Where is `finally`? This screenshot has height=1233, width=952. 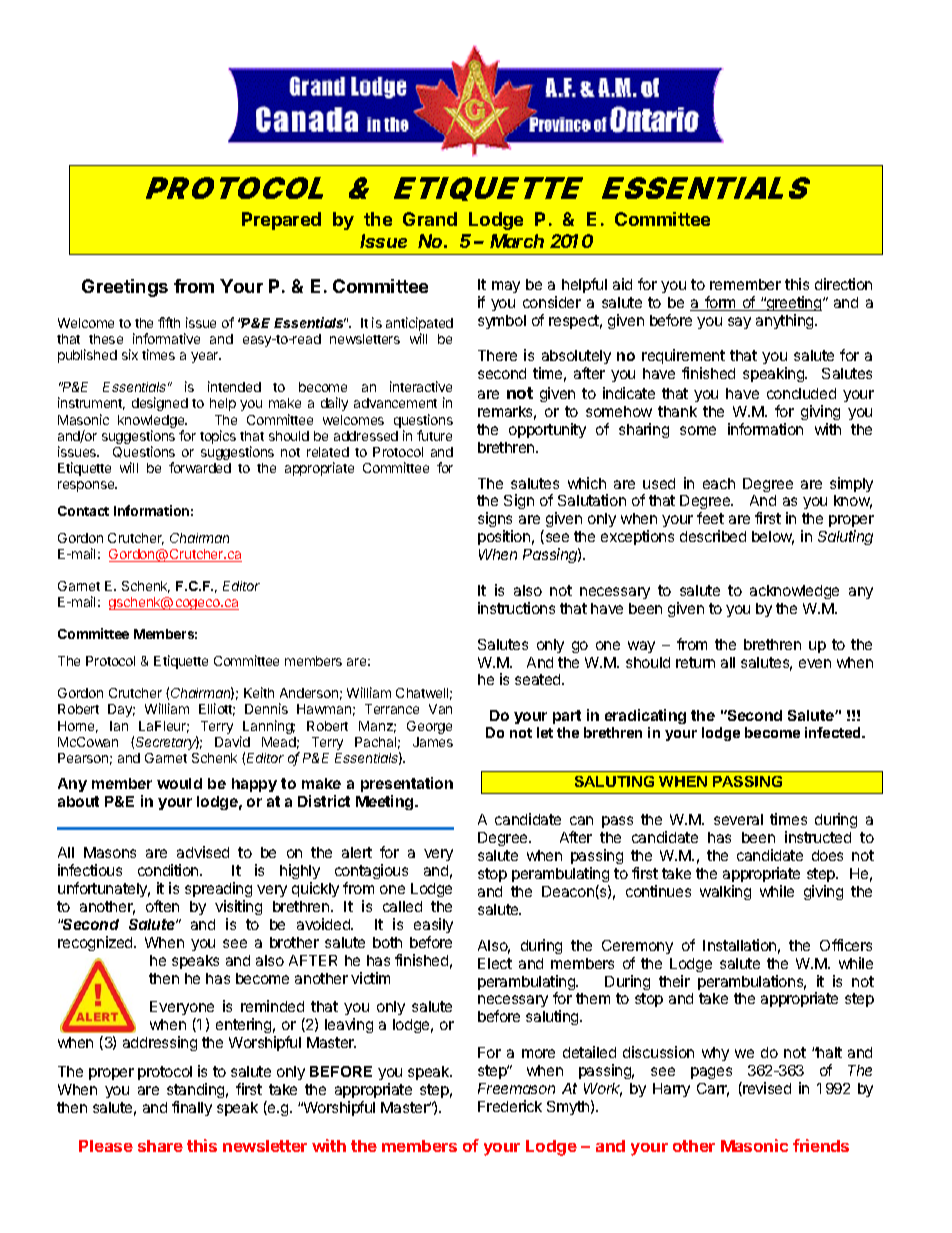 finally is located at coordinates (192, 1108).
